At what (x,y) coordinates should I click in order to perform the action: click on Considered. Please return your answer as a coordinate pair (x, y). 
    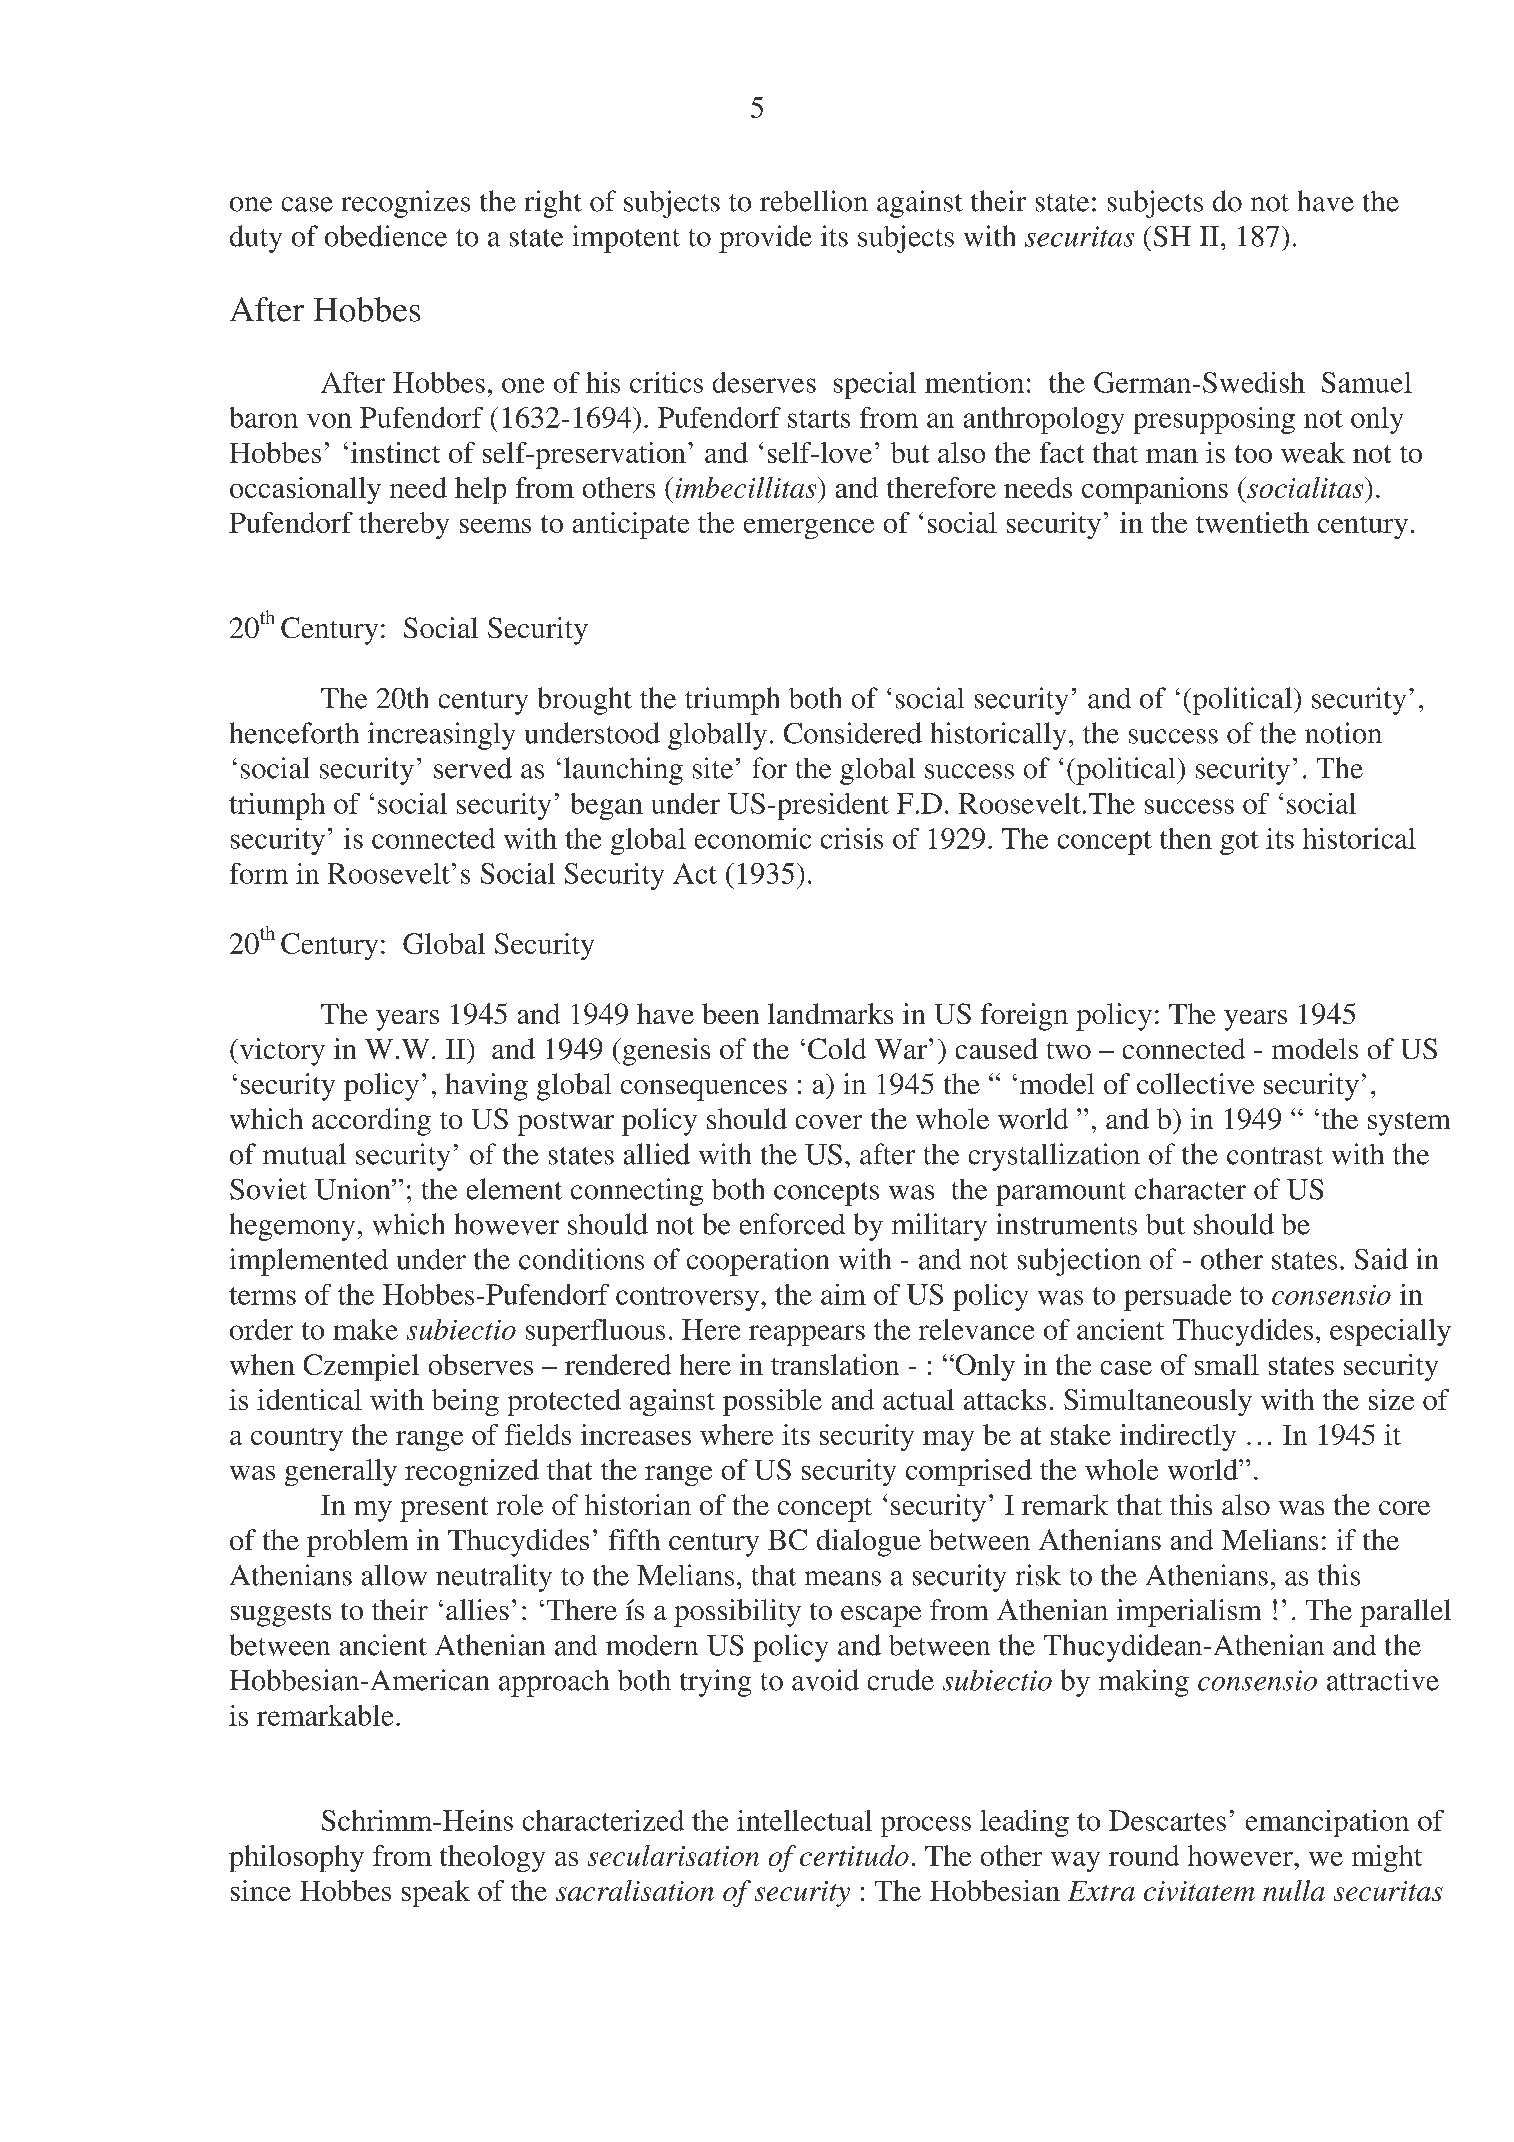
    Looking at the image, I should click on (853, 733).
